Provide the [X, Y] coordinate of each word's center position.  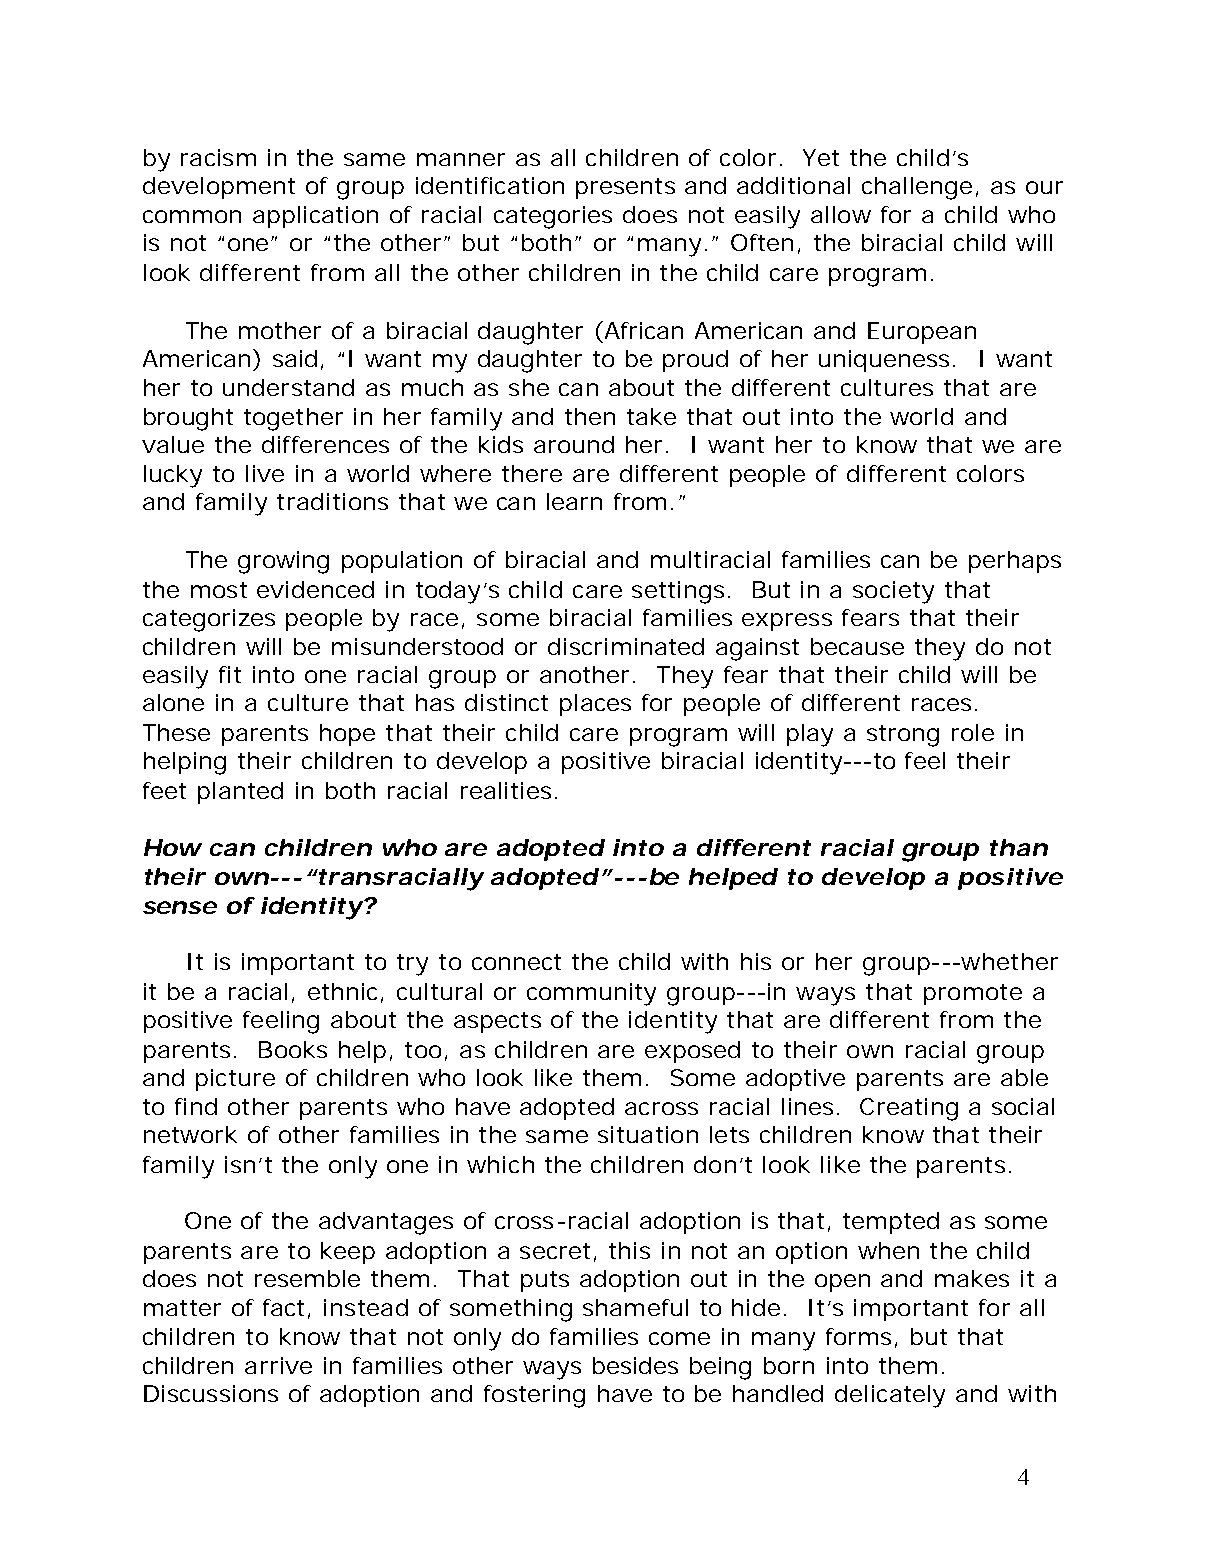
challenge [919, 188]
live [265, 473]
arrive [278, 1365]
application [315, 217]
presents [625, 188]
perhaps [1015, 562]
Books [293, 1049]
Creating [909, 1109]
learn [574, 501]
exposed [692, 1052]
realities [509, 790]
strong [903, 736]
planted [240, 793]
